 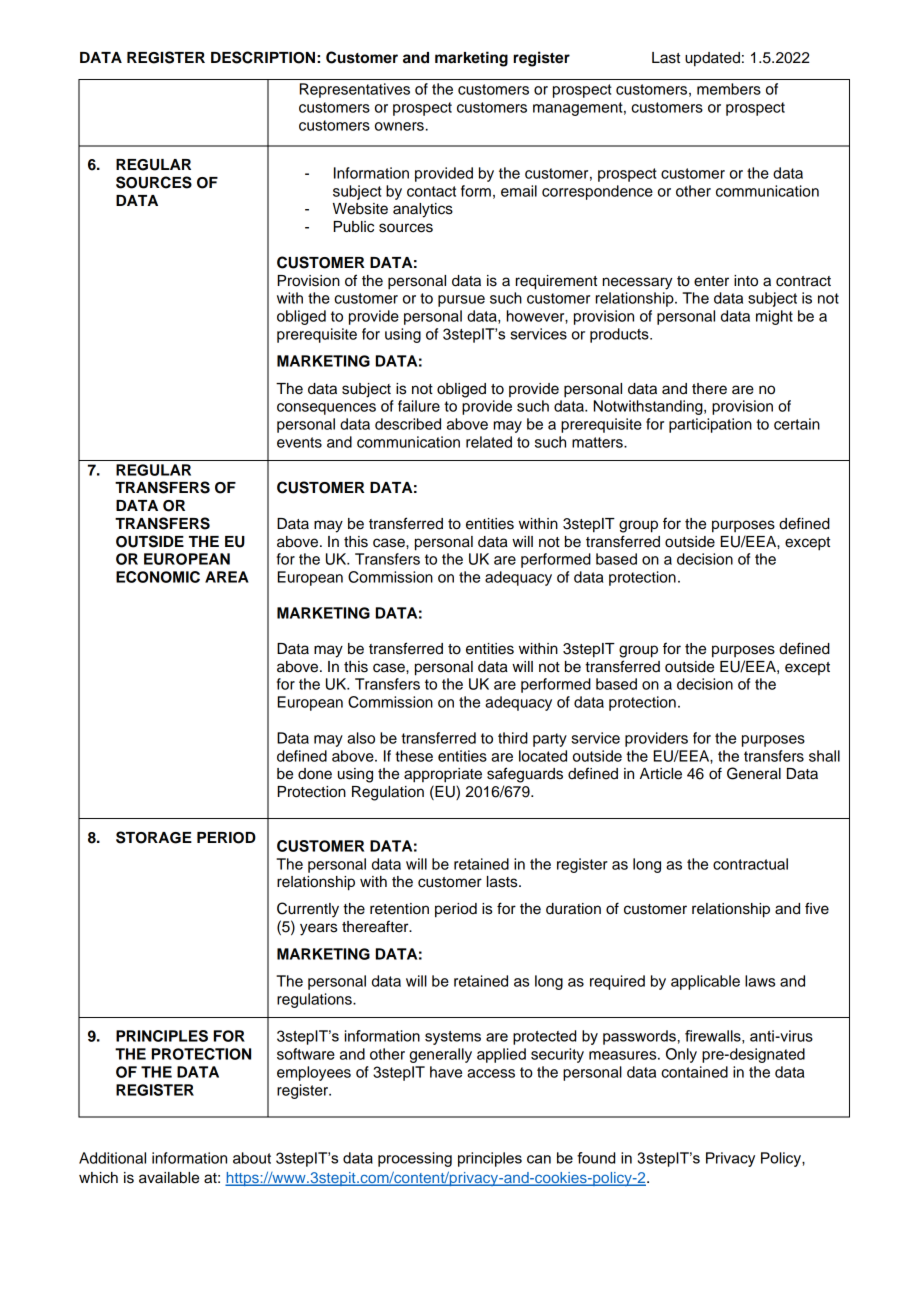 What do you see at coordinates (461, 301) in the page?
I see `pursue` at bounding box center [461, 301].
